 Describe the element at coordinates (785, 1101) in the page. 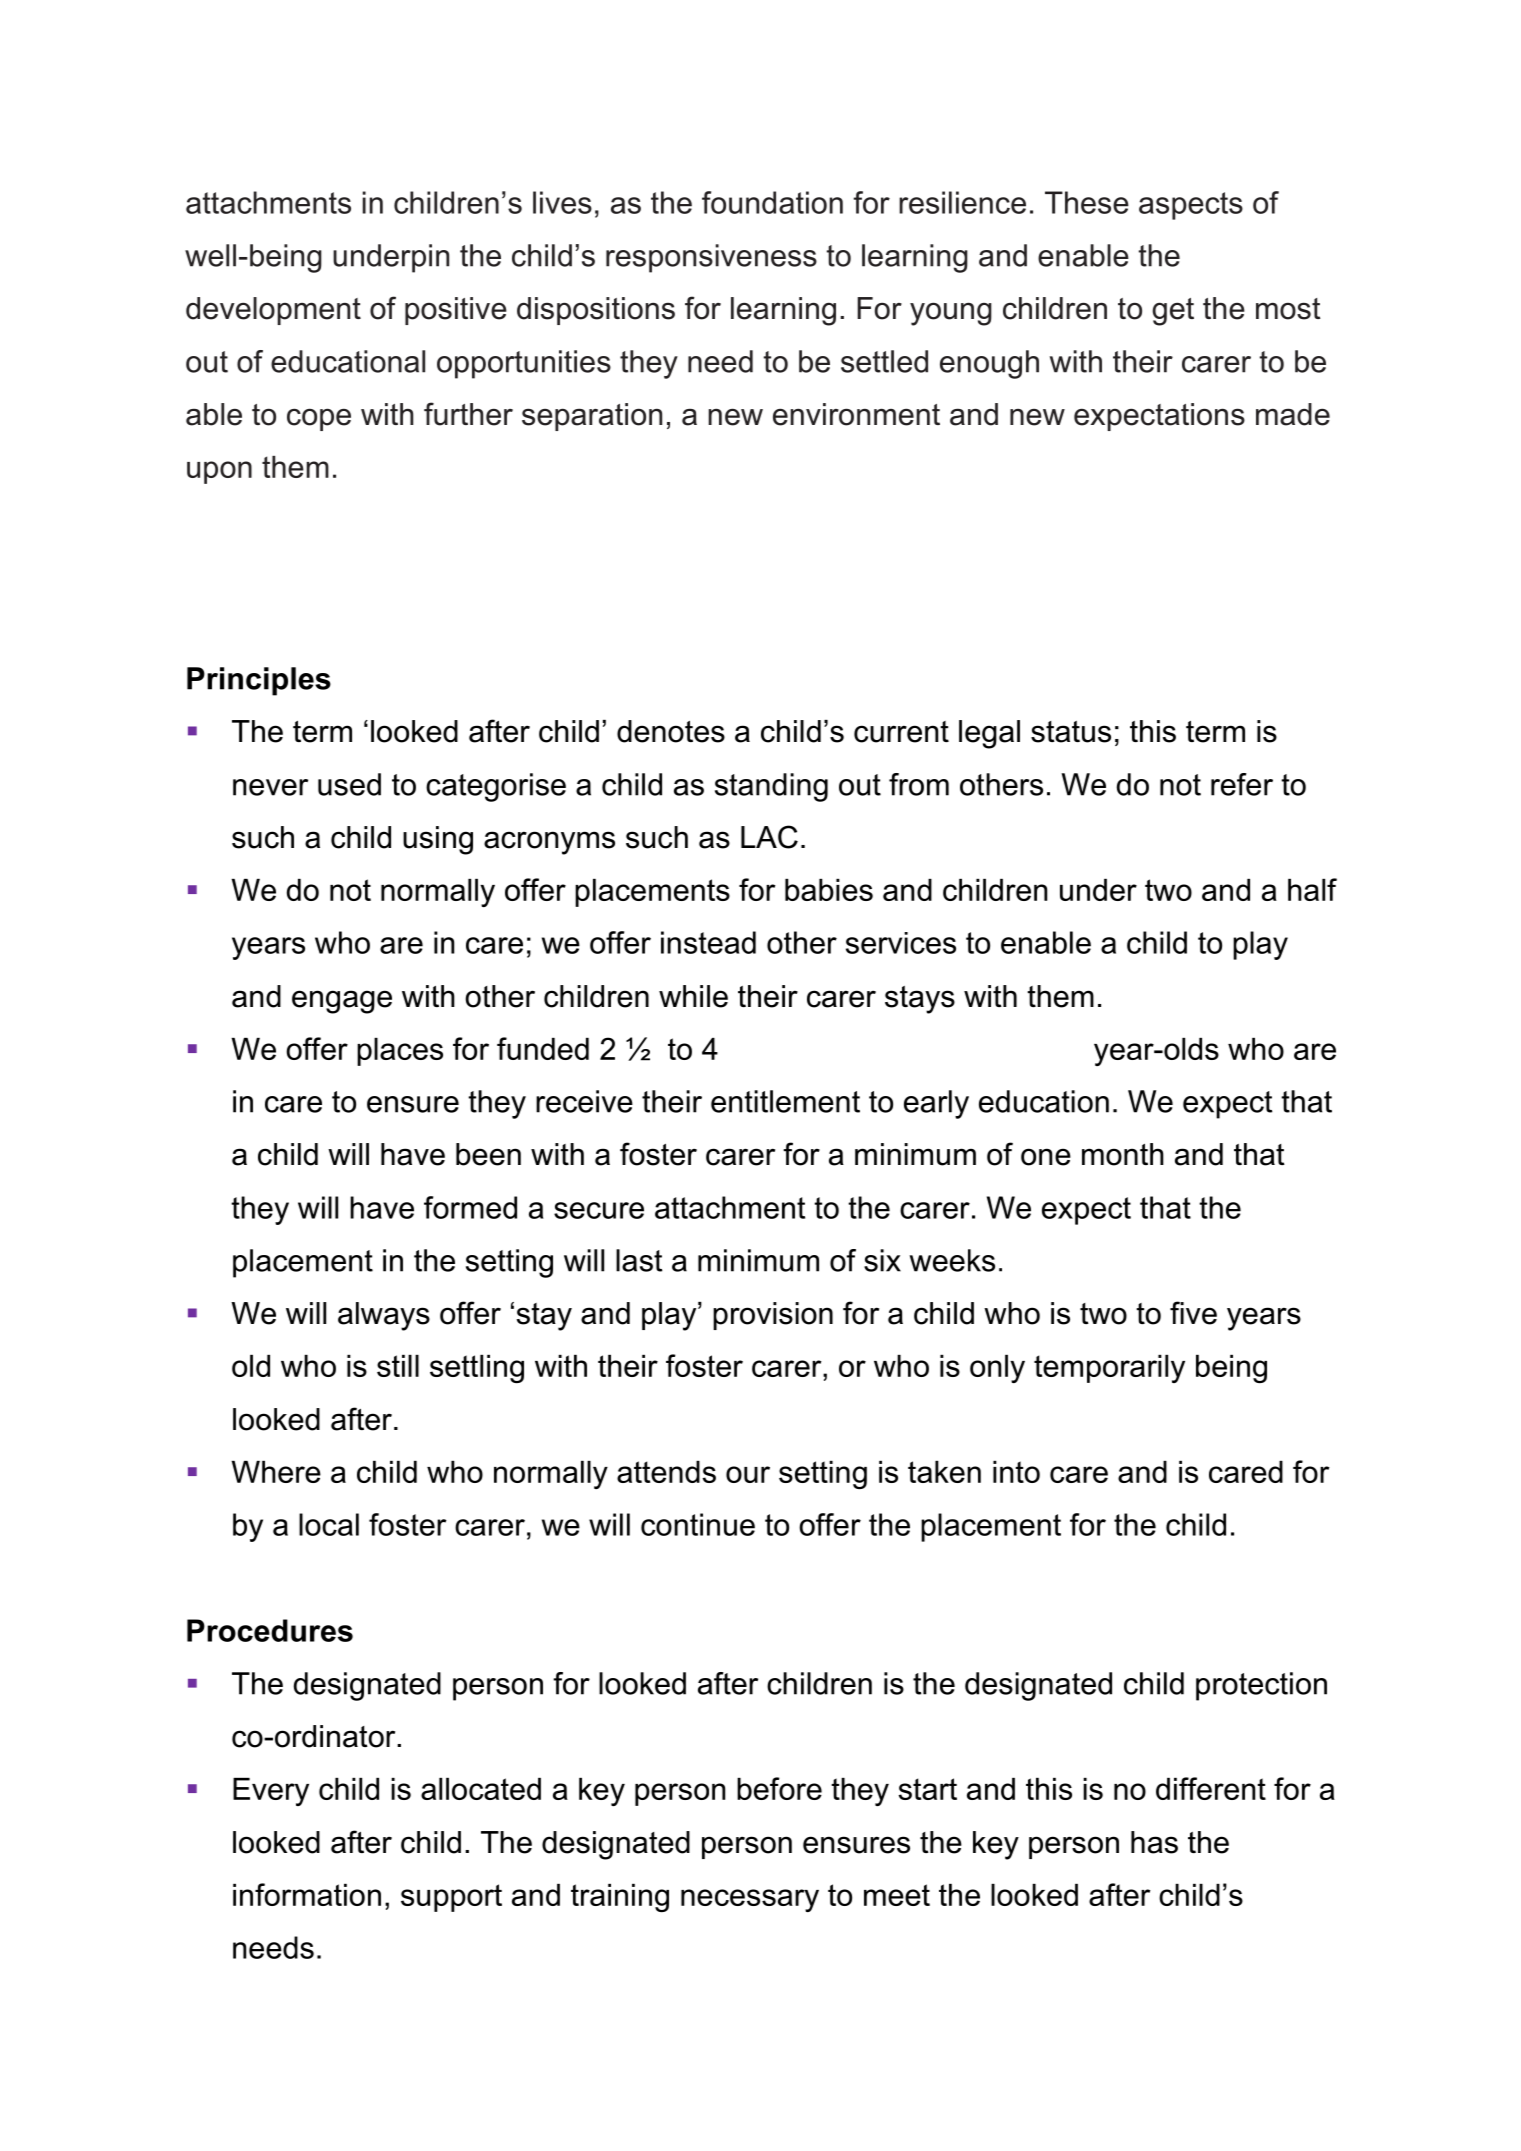

I see `entitlement` at that location.
